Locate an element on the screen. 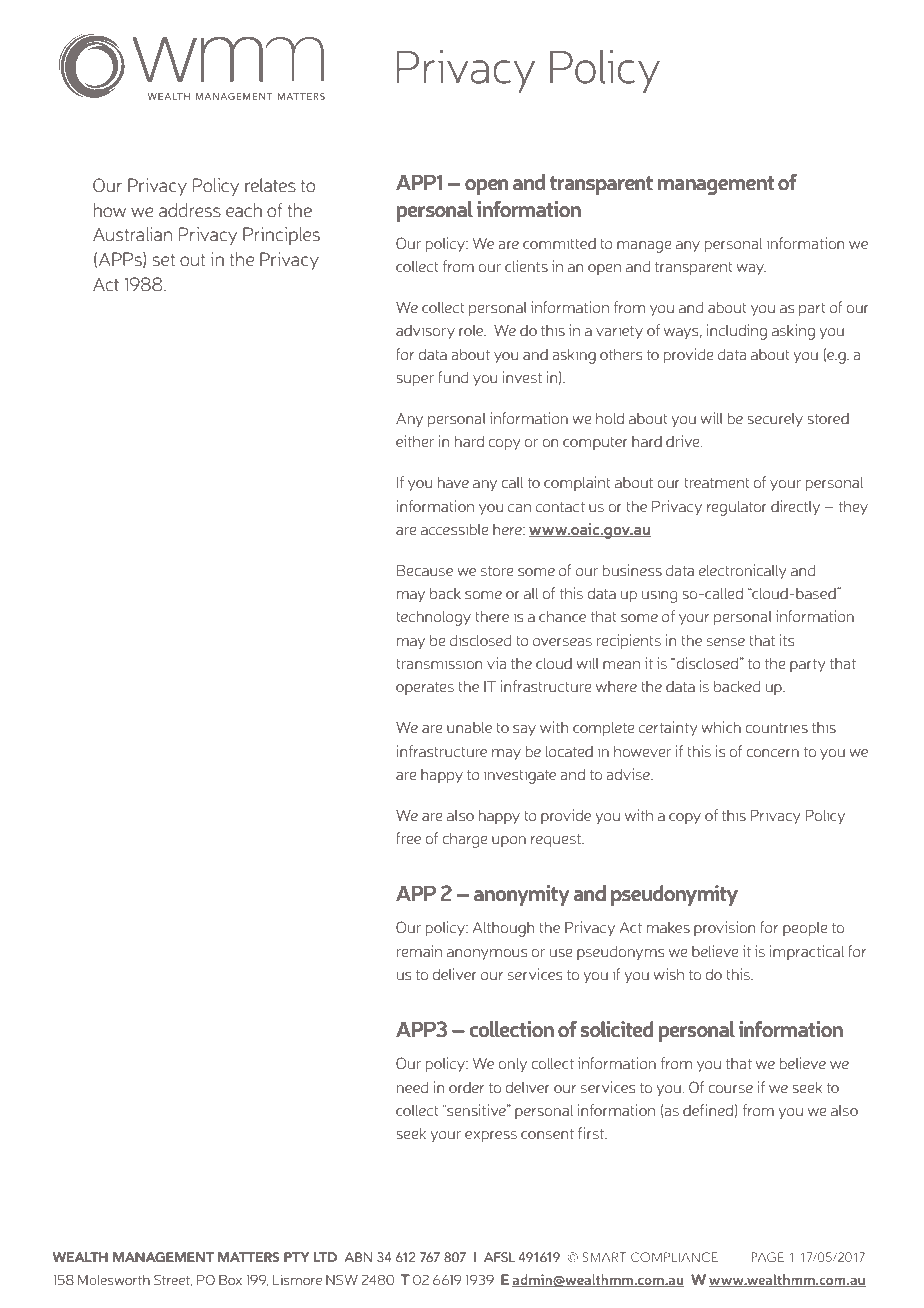  operates is located at coordinates (425, 688).
